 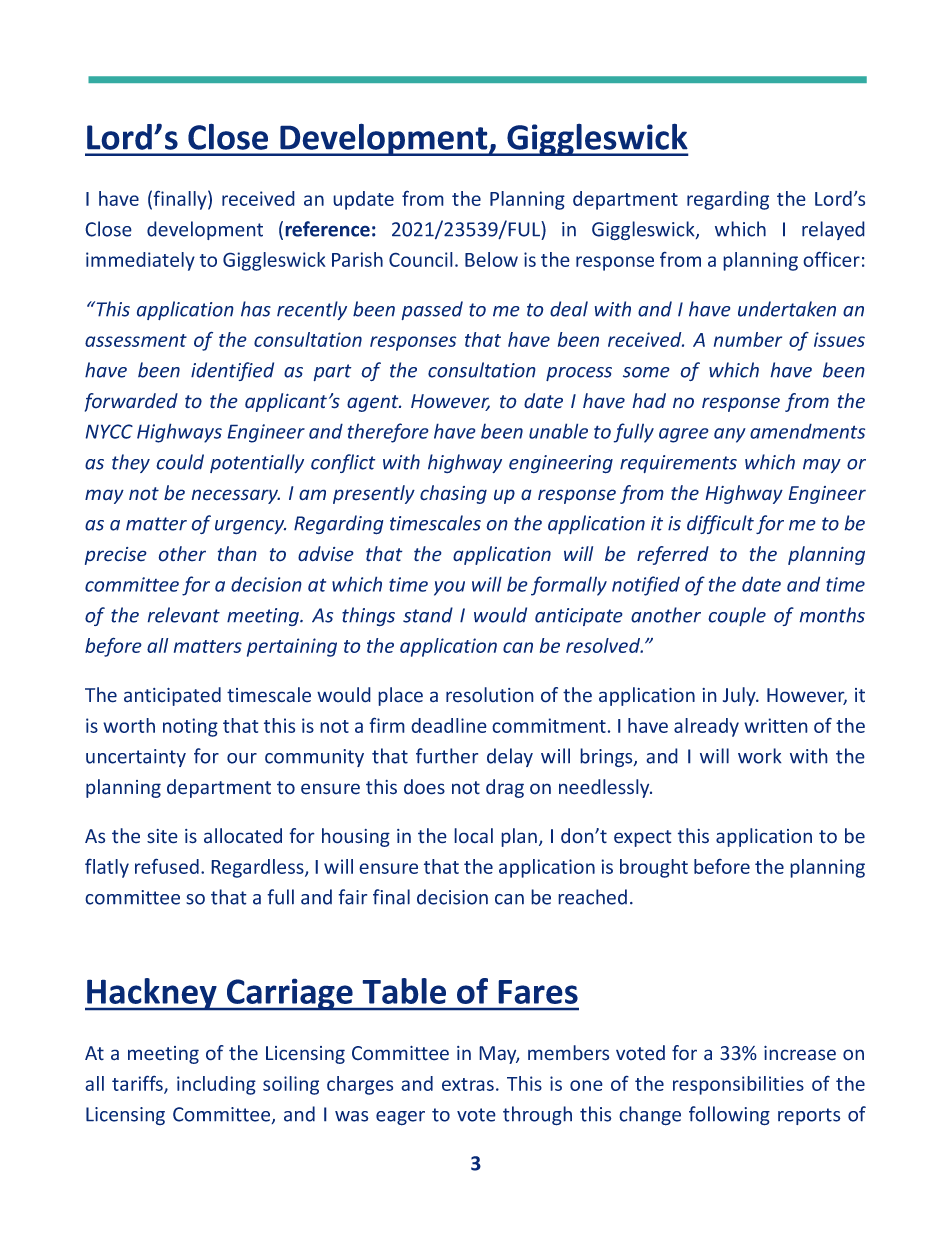 I want to click on brought, so click(x=654, y=868).
